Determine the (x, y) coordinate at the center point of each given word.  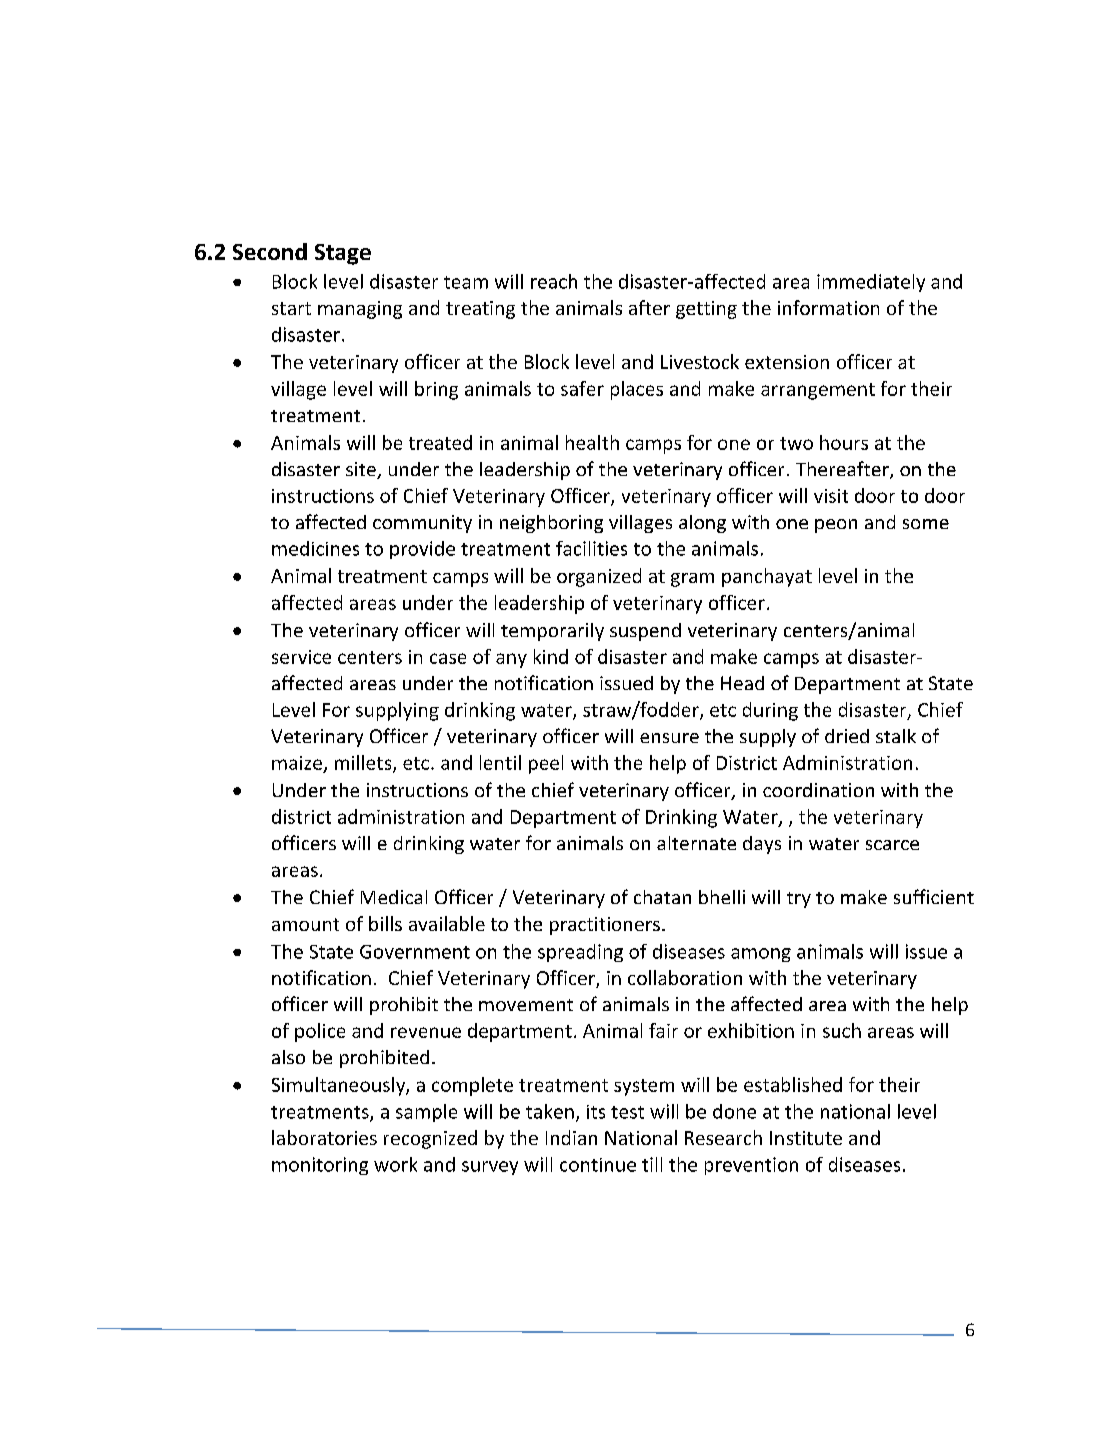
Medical (394, 897)
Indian (571, 1137)
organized (599, 577)
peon (836, 526)
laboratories (324, 1137)
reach (554, 281)
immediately (871, 283)
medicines (315, 548)
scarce (892, 845)
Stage (343, 254)
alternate (696, 843)
